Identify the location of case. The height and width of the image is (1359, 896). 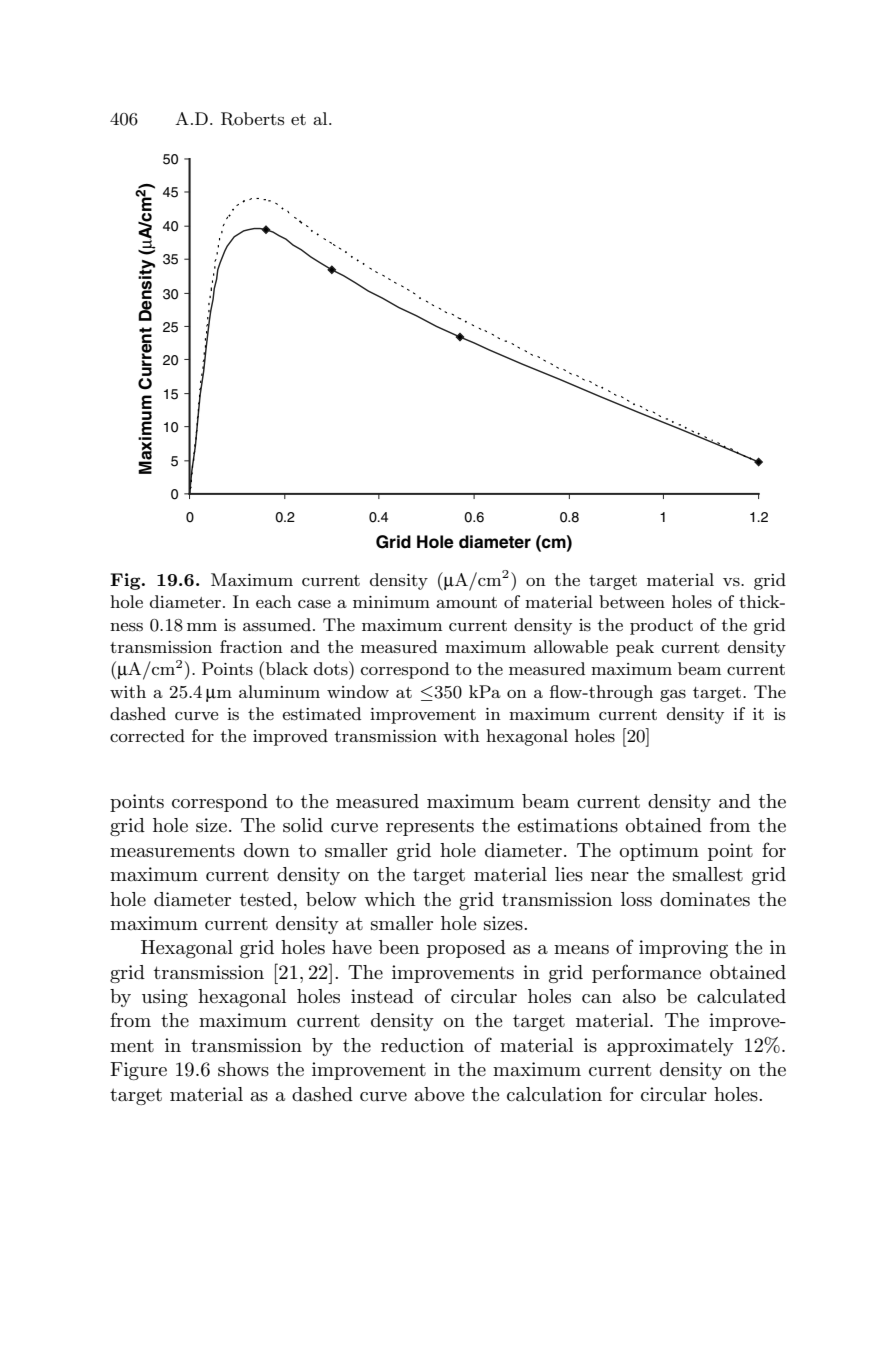
(314, 604).
